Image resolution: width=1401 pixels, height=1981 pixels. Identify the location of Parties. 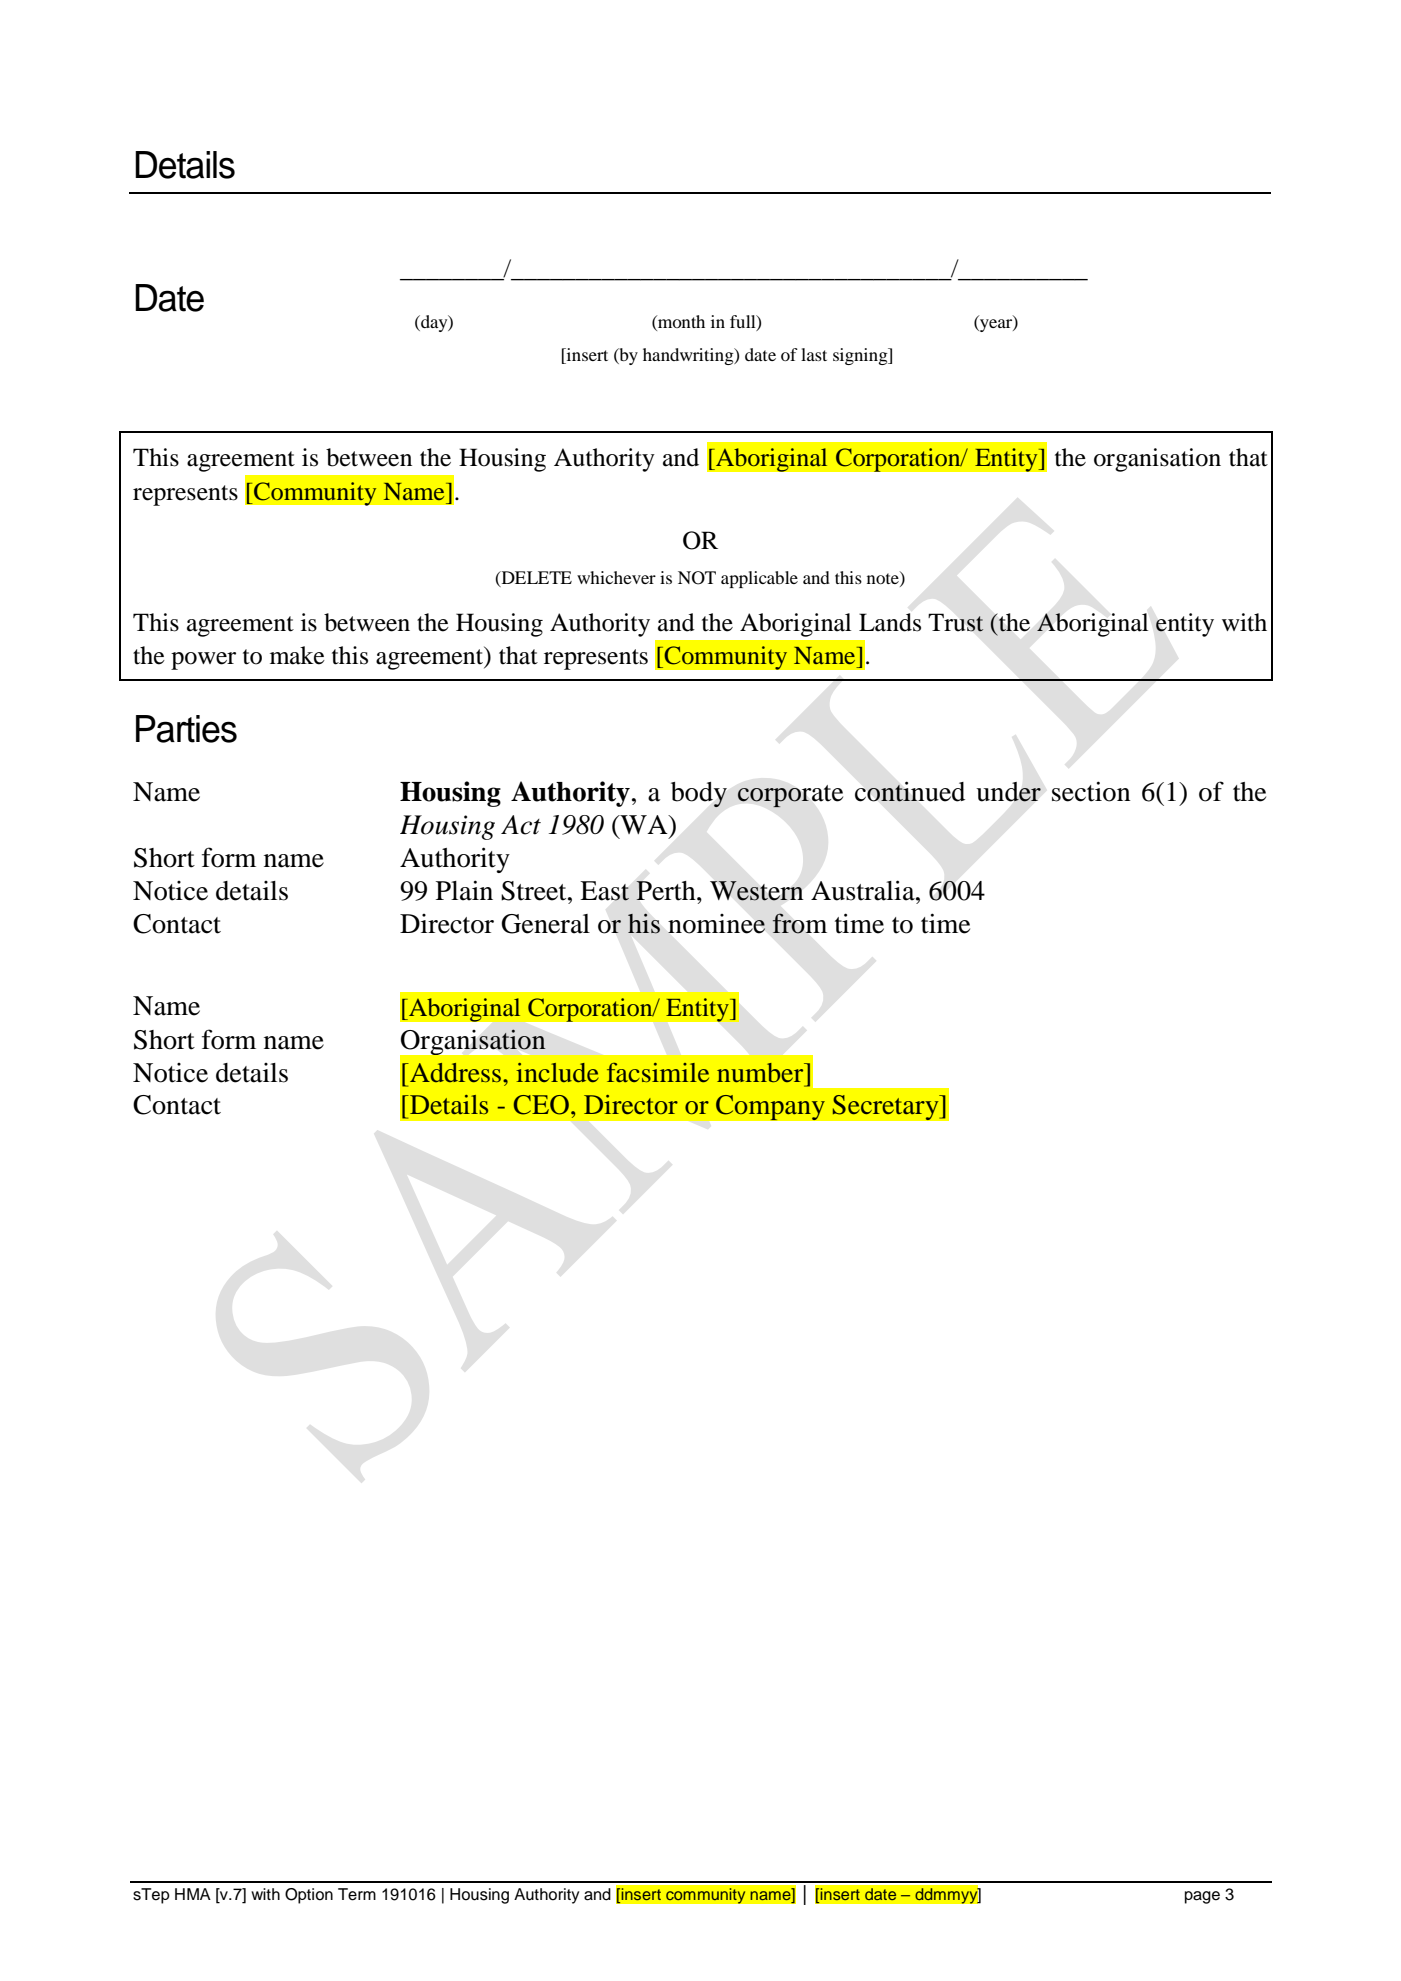
(186, 729).
